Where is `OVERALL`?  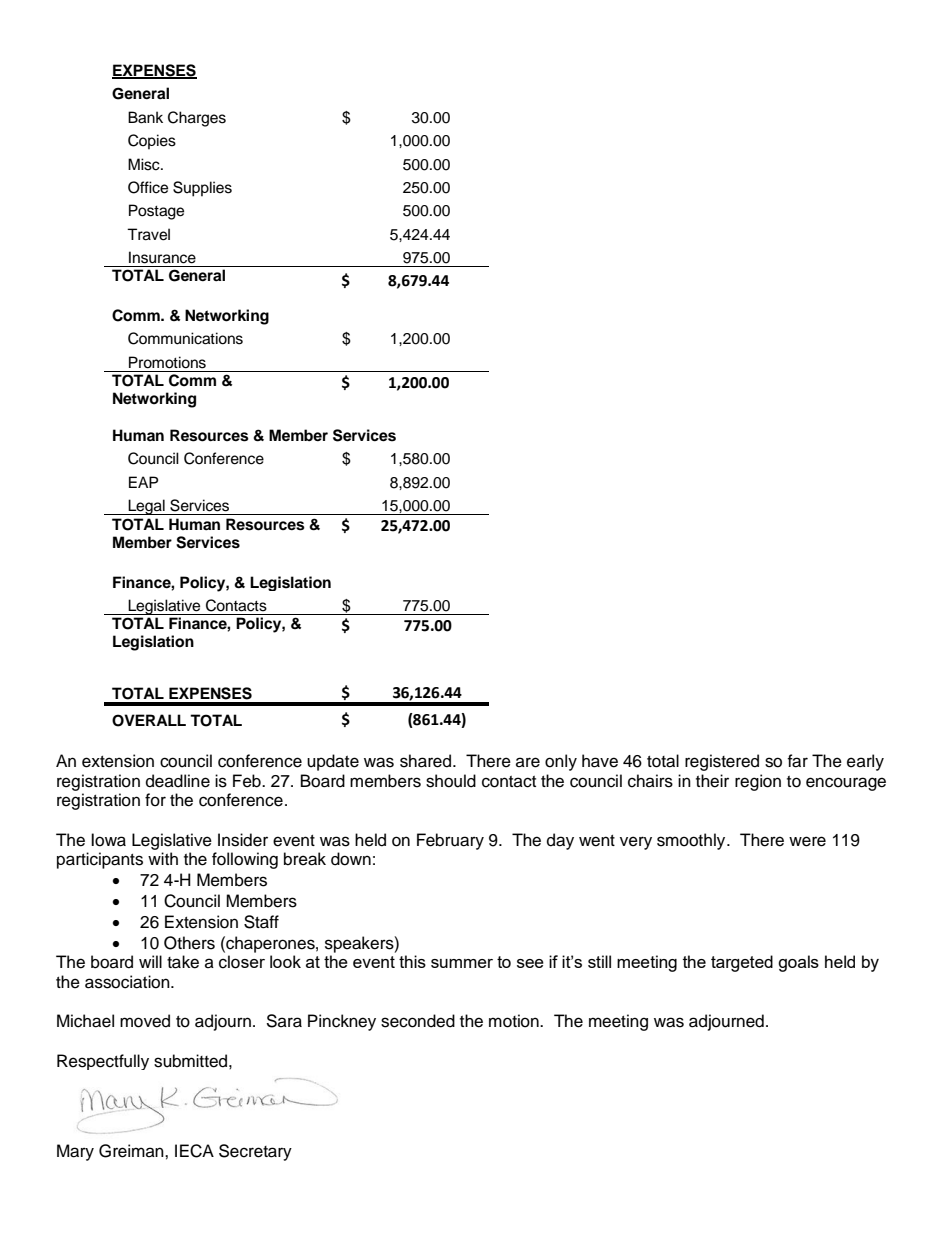 OVERALL is located at coordinates (149, 720).
